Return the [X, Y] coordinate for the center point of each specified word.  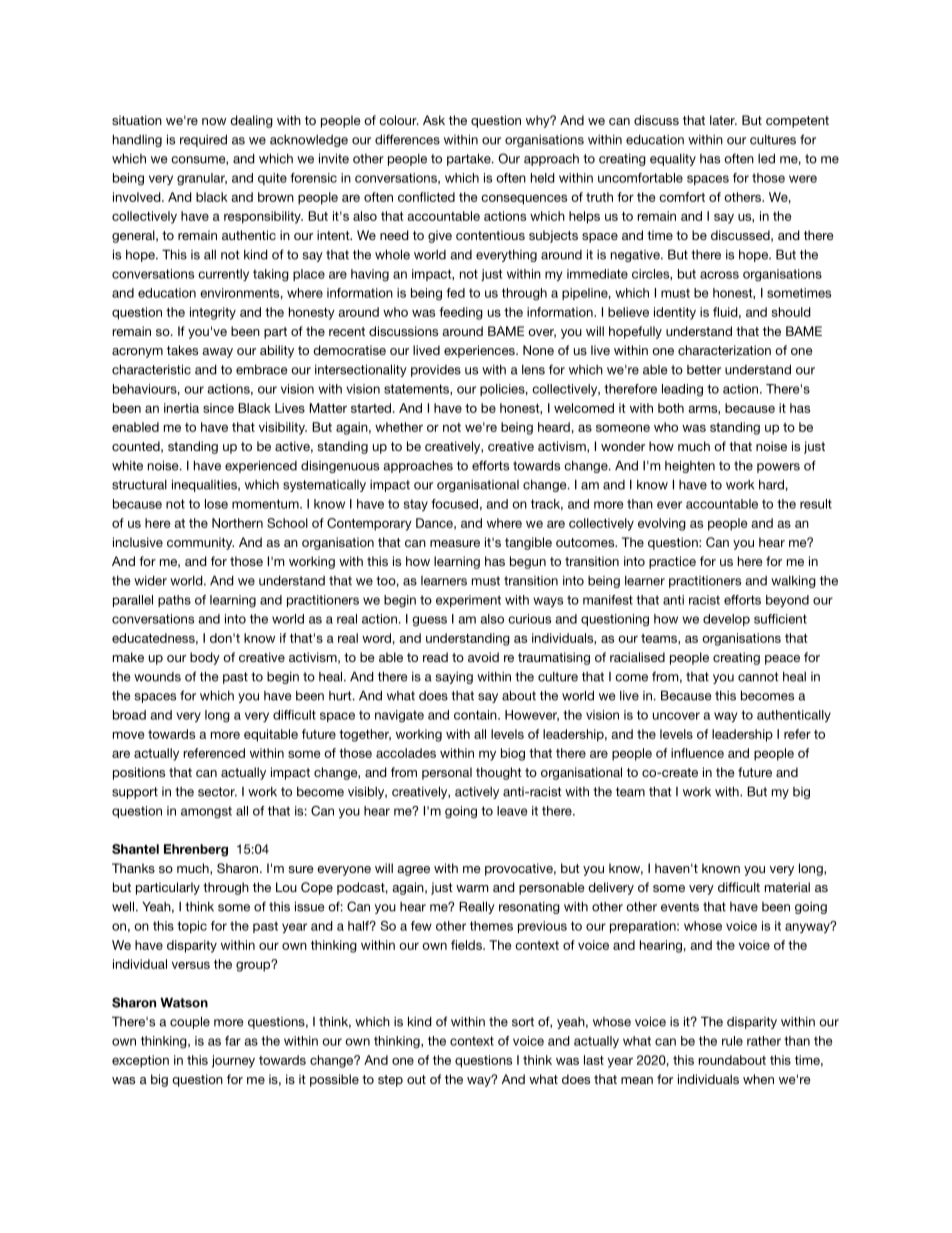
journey [233, 1061]
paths [174, 601]
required [203, 140]
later [723, 120]
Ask [434, 120]
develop [726, 620]
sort [523, 1022]
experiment [468, 601]
